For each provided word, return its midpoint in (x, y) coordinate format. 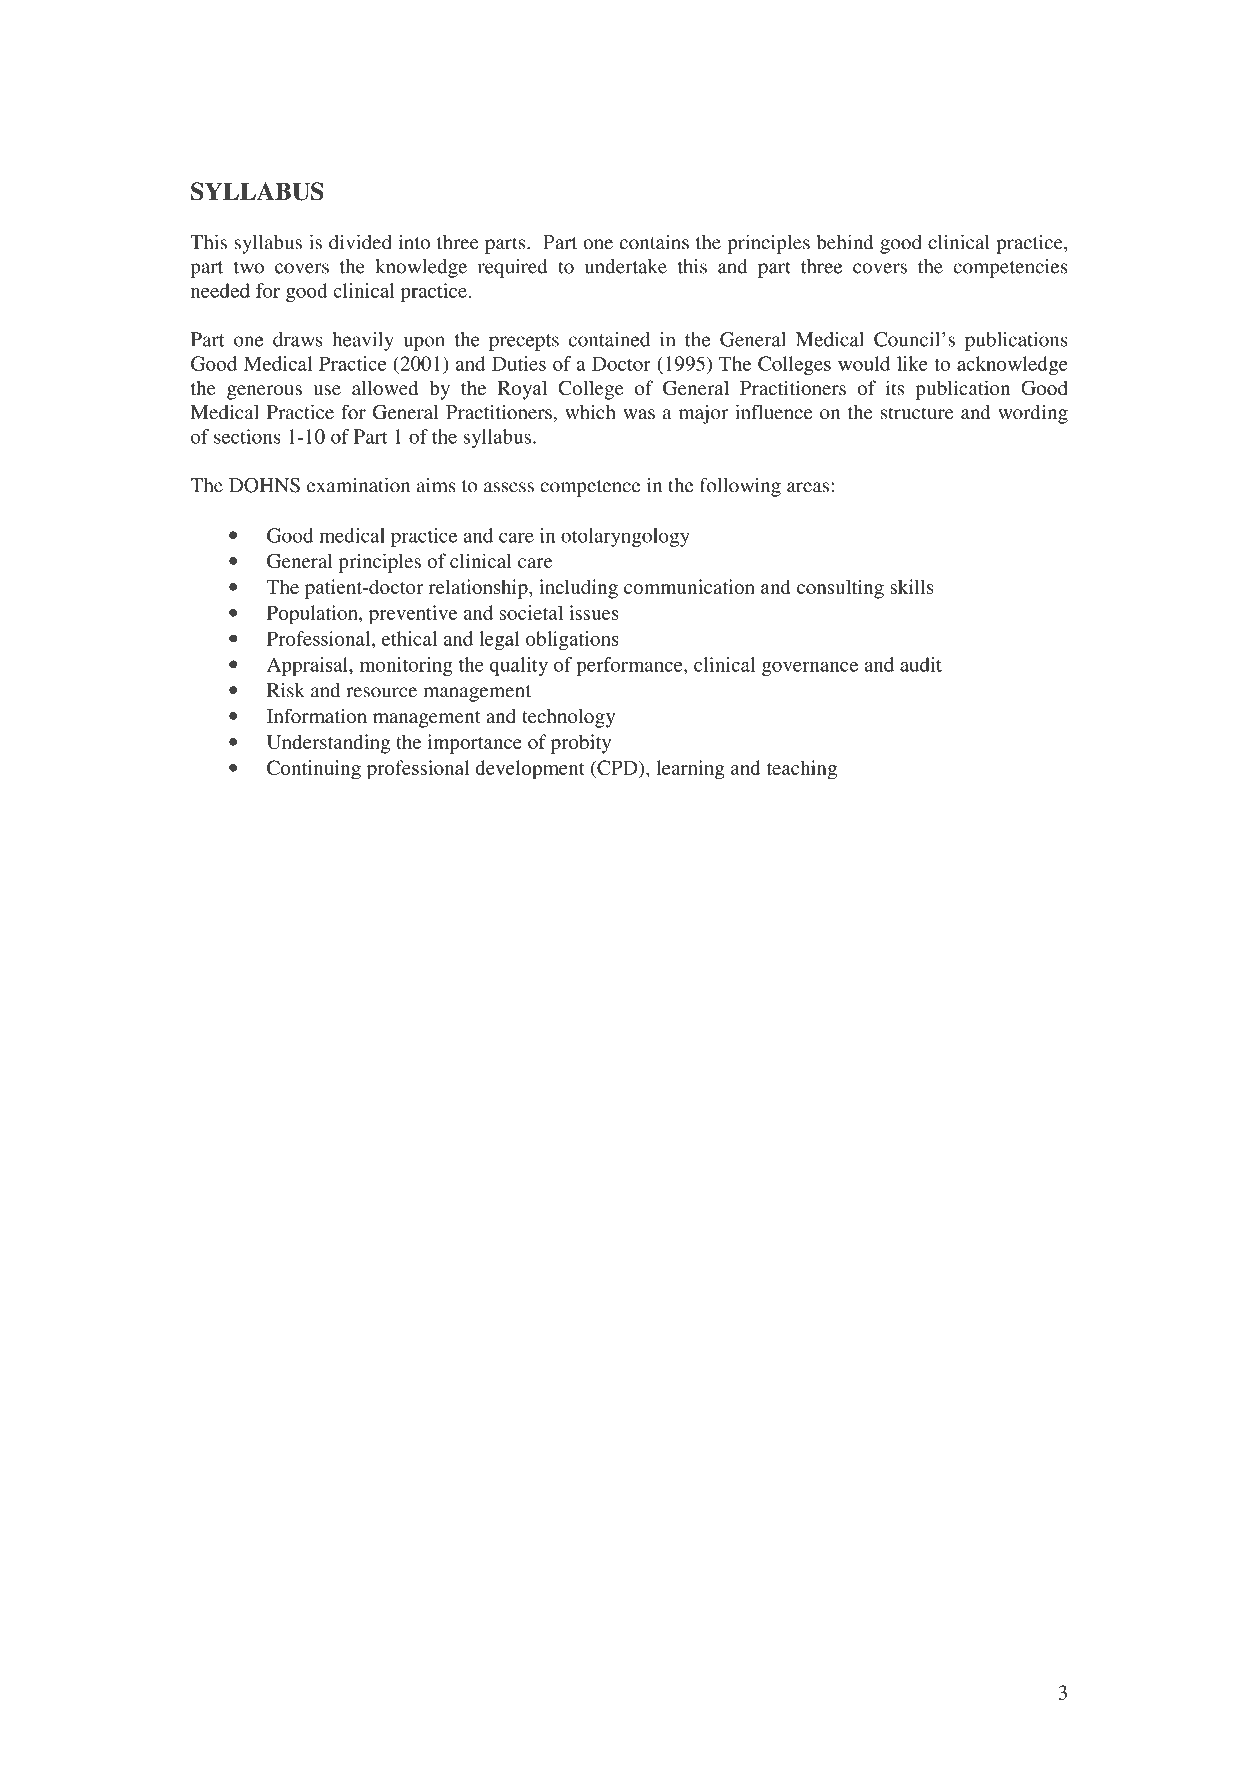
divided (360, 242)
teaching (801, 770)
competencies (1010, 268)
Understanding (328, 744)
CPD (617, 767)
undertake (626, 266)
